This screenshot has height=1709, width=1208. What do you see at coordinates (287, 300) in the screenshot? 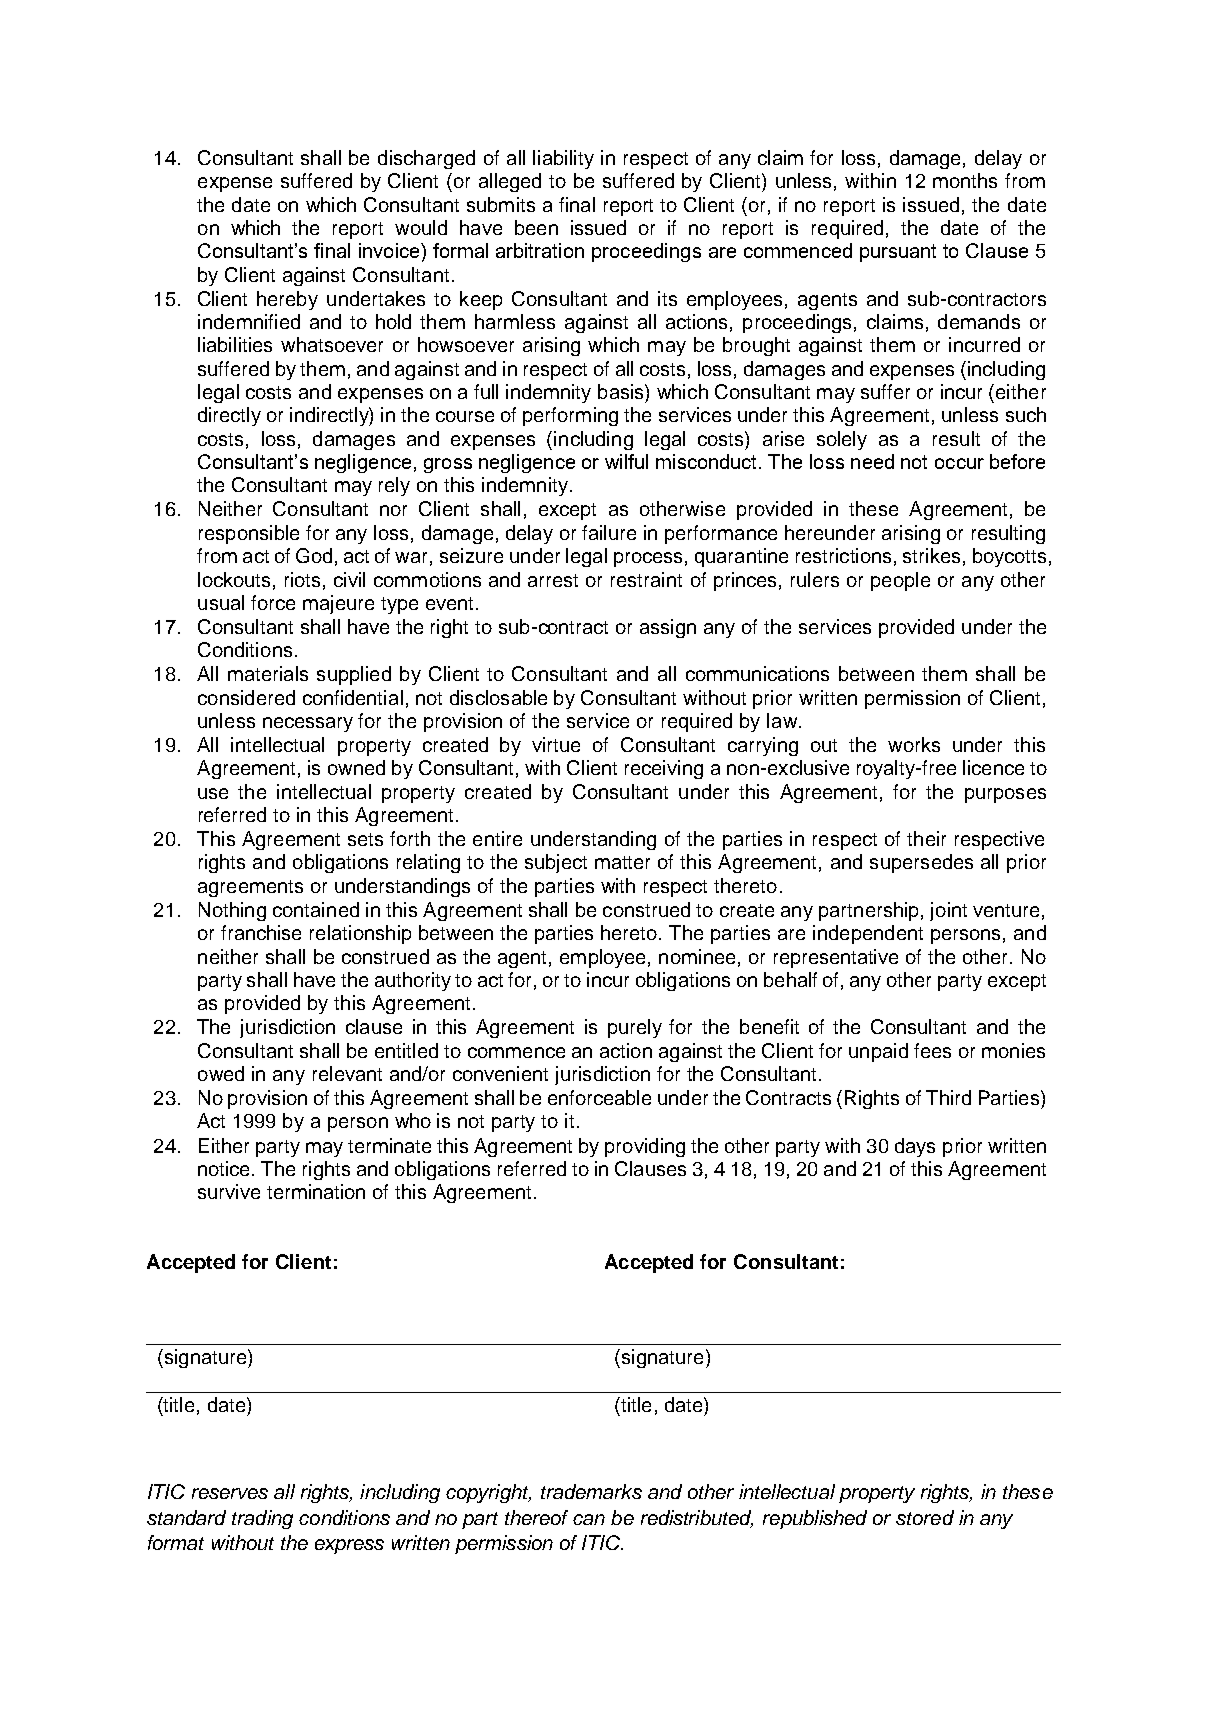
I see `hereby` at bounding box center [287, 300].
